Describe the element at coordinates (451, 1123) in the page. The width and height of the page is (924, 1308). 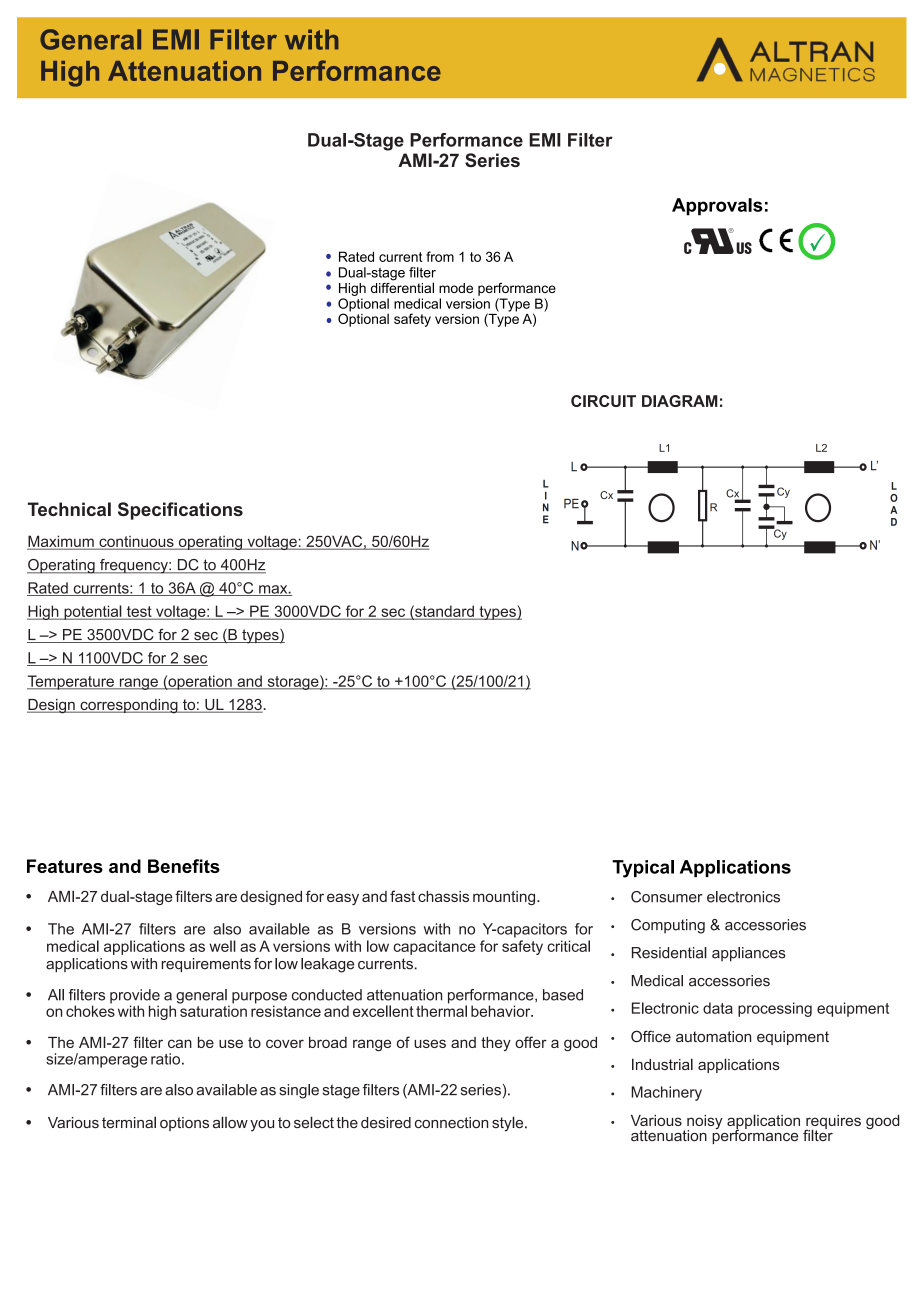
I see `connection` at that location.
